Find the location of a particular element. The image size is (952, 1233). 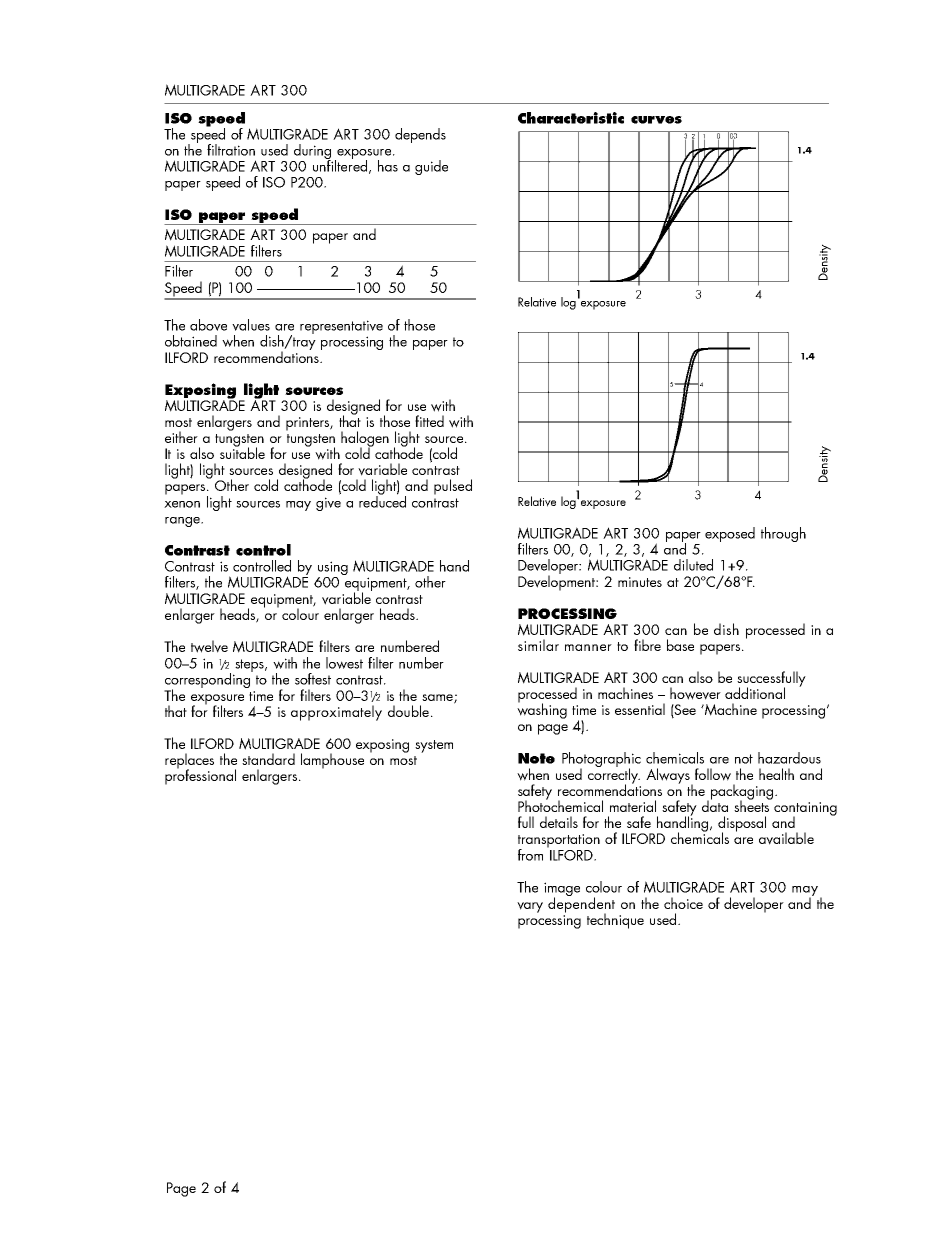

professional is located at coordinates (200, 776).
